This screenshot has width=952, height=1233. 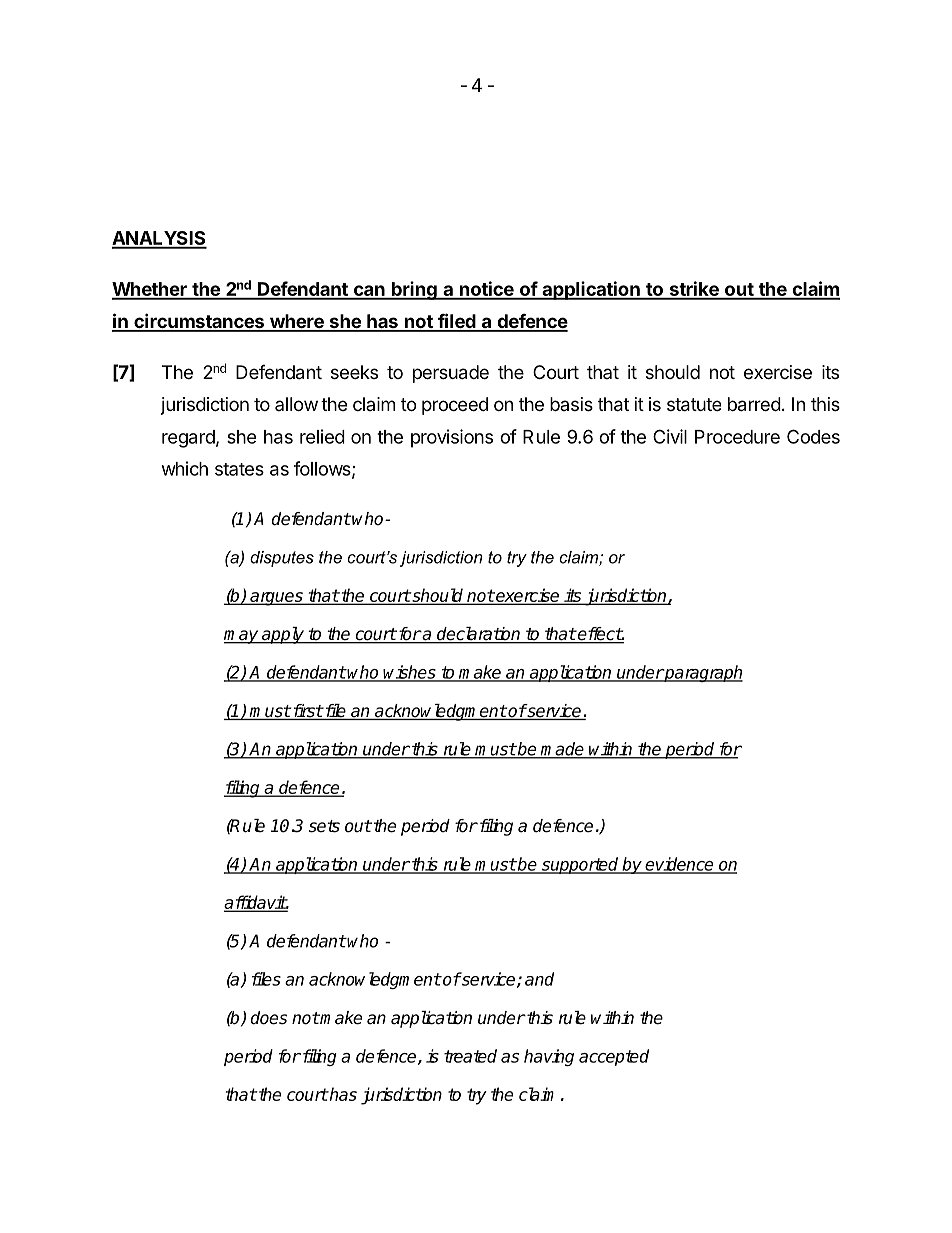 What do you see at coordinates (282, 559) in the screenshot?
I see `disputes` at bounding box center [282, 559].
